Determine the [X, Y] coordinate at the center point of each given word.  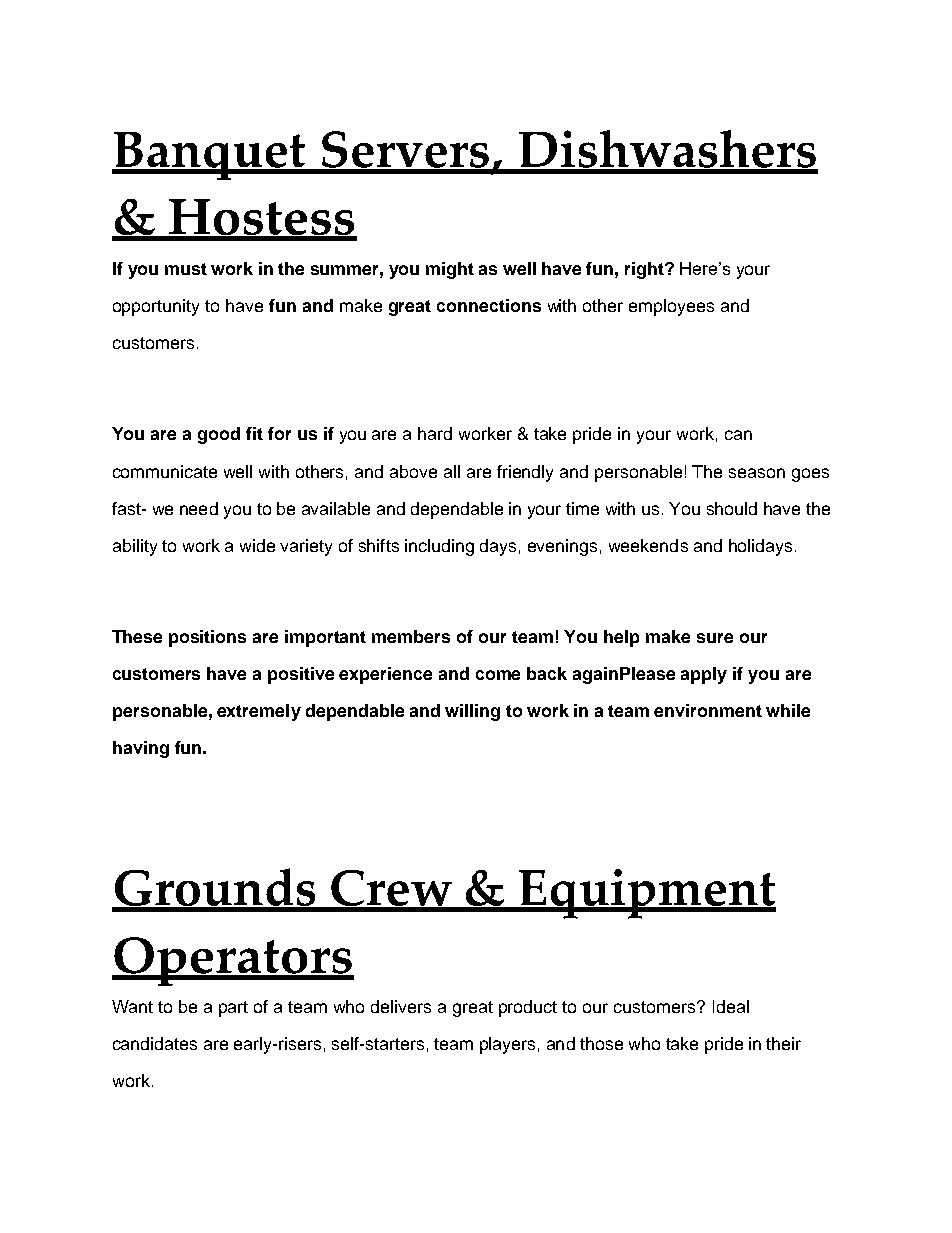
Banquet [210, 156]
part [233, 1009]
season [757, 473]
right [645, 270]
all [452, 471]
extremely [259, 712]
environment [708, 710]
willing [472, 712]
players [507, 1045]
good [219, 435]
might [450, 270]
